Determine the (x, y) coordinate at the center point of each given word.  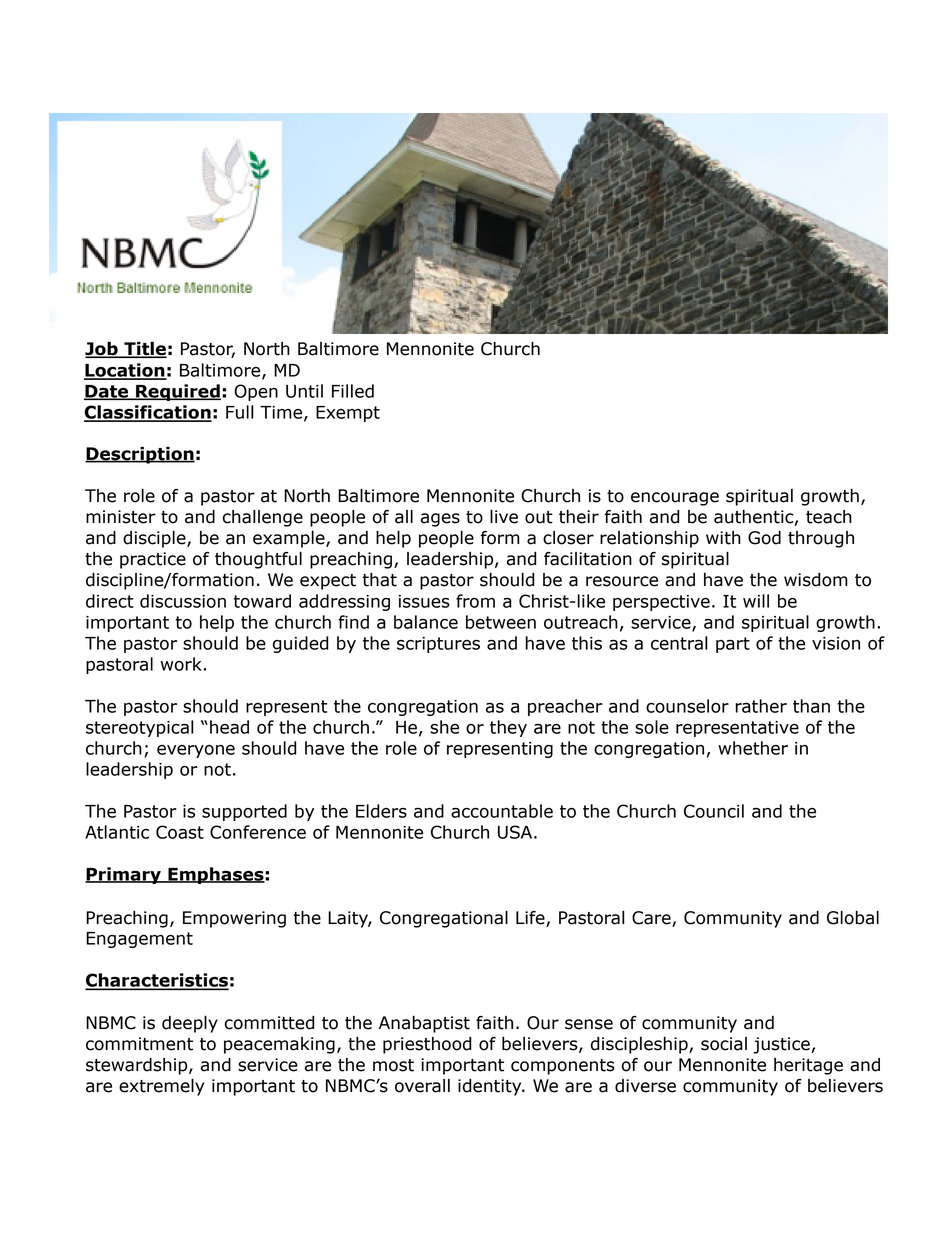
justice (782, 1045)
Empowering (234, 919)
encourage (675, 499)
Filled (353, 391)
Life (531, 919)
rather (761, 706)
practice (153, 560)
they (508, 728)
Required (177, 392)
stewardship (138, 1066)
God (764, 538)
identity (491, 1087)
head (229, 727)
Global (853, 918)
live (504, 517)
